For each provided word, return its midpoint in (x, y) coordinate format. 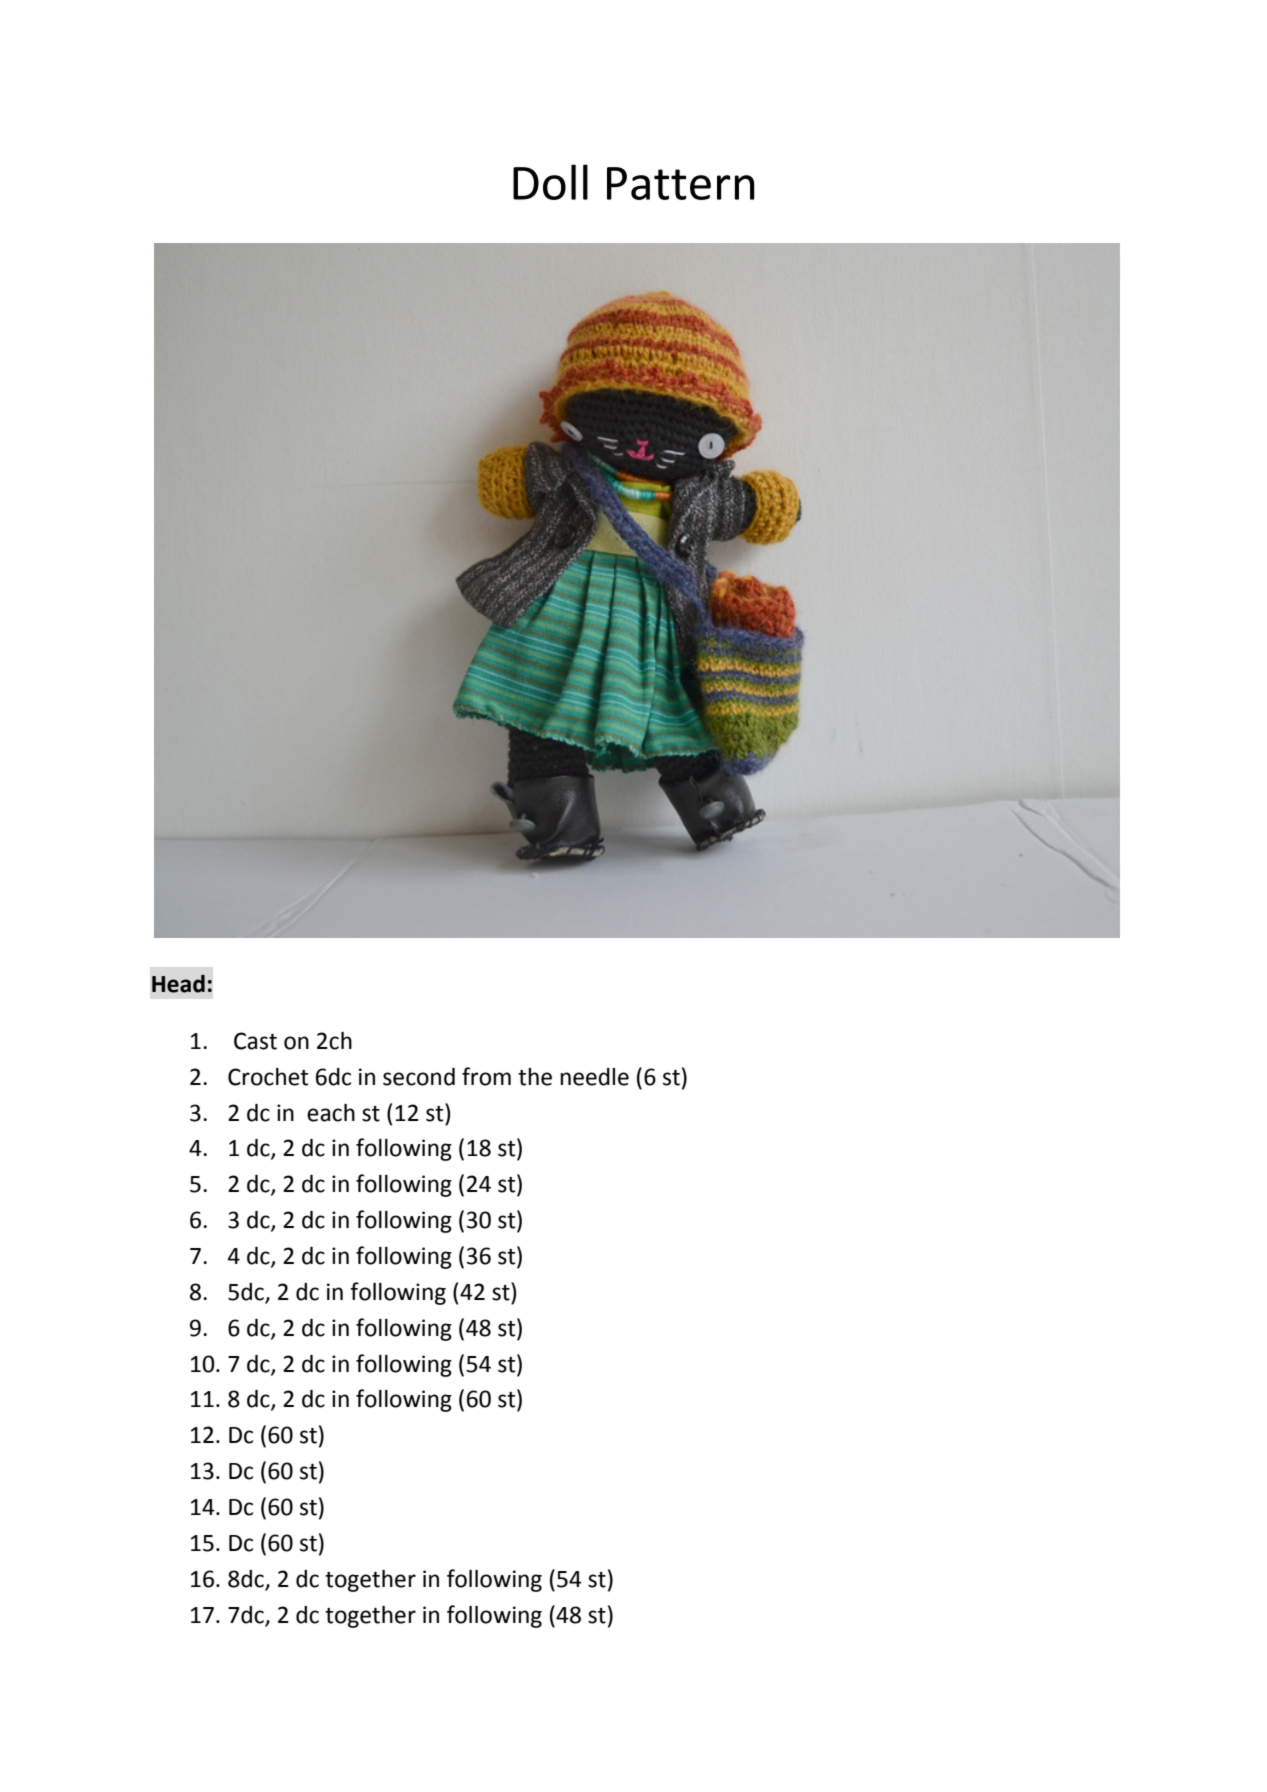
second (419, 1077)
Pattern (681, 183)
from (486, 1076)
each (331, 1113)
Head (178, 984)
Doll (550, 182)
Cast (255, 1041)
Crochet (268, 1077)
